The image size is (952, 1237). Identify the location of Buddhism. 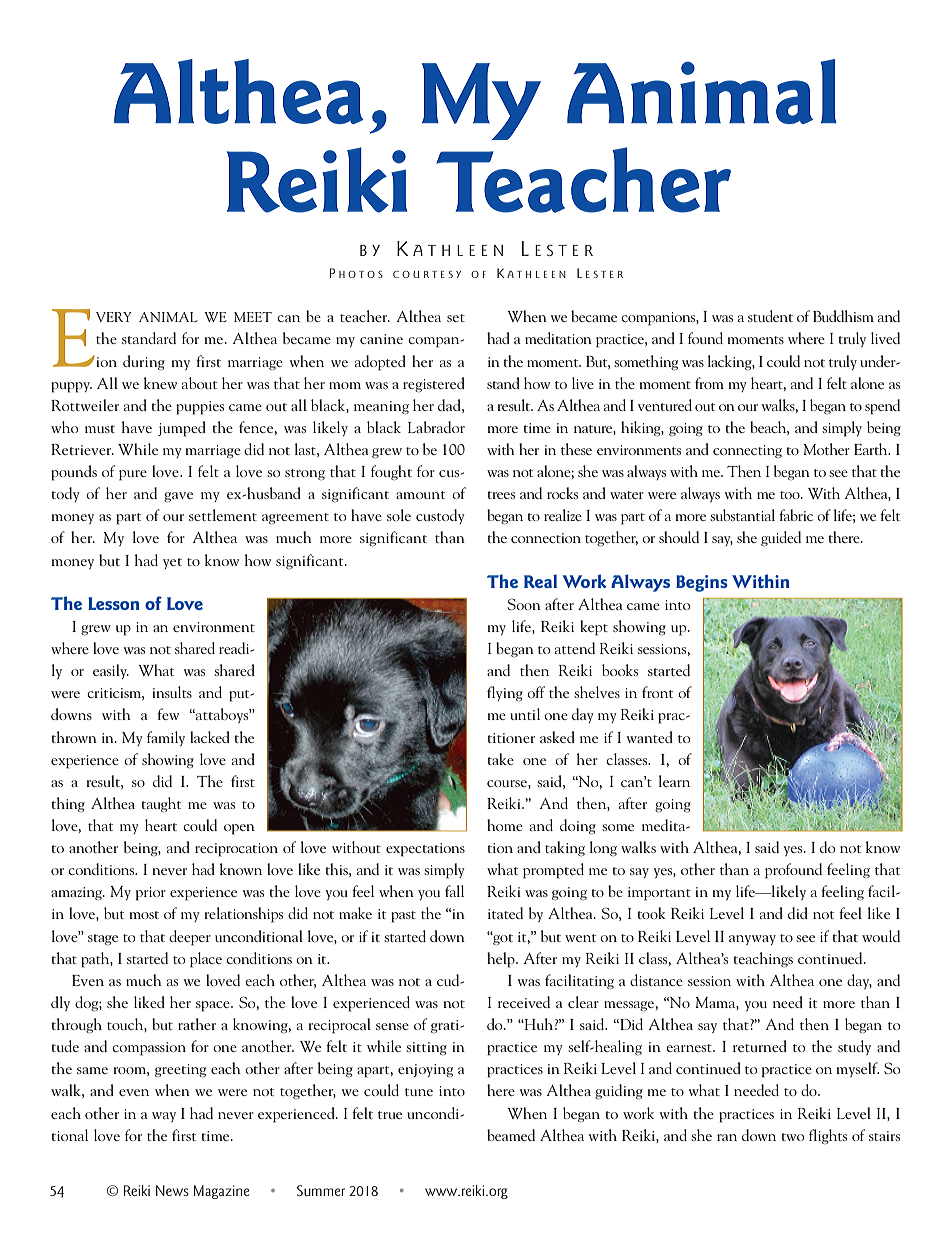
(843, 316).
